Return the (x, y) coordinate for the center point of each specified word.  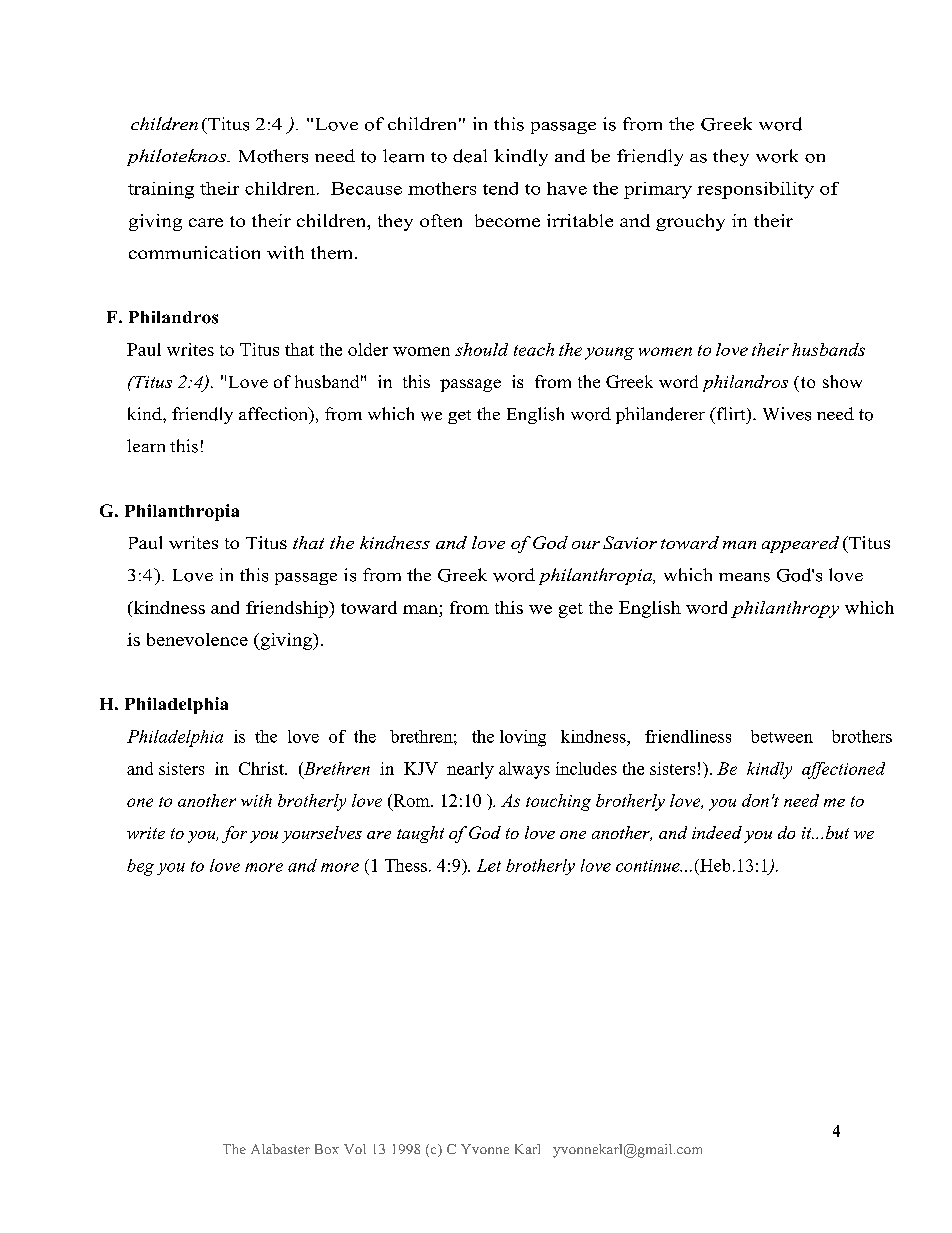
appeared (800, 544)
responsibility (755, 190)
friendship (288, 609)
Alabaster (280, 1149)
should (481, 349)
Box (327, 1149)
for (234, 834)
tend (500, 188)
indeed (717, 832)
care (206, 222)
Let (489, 865)
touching (558, 802)
